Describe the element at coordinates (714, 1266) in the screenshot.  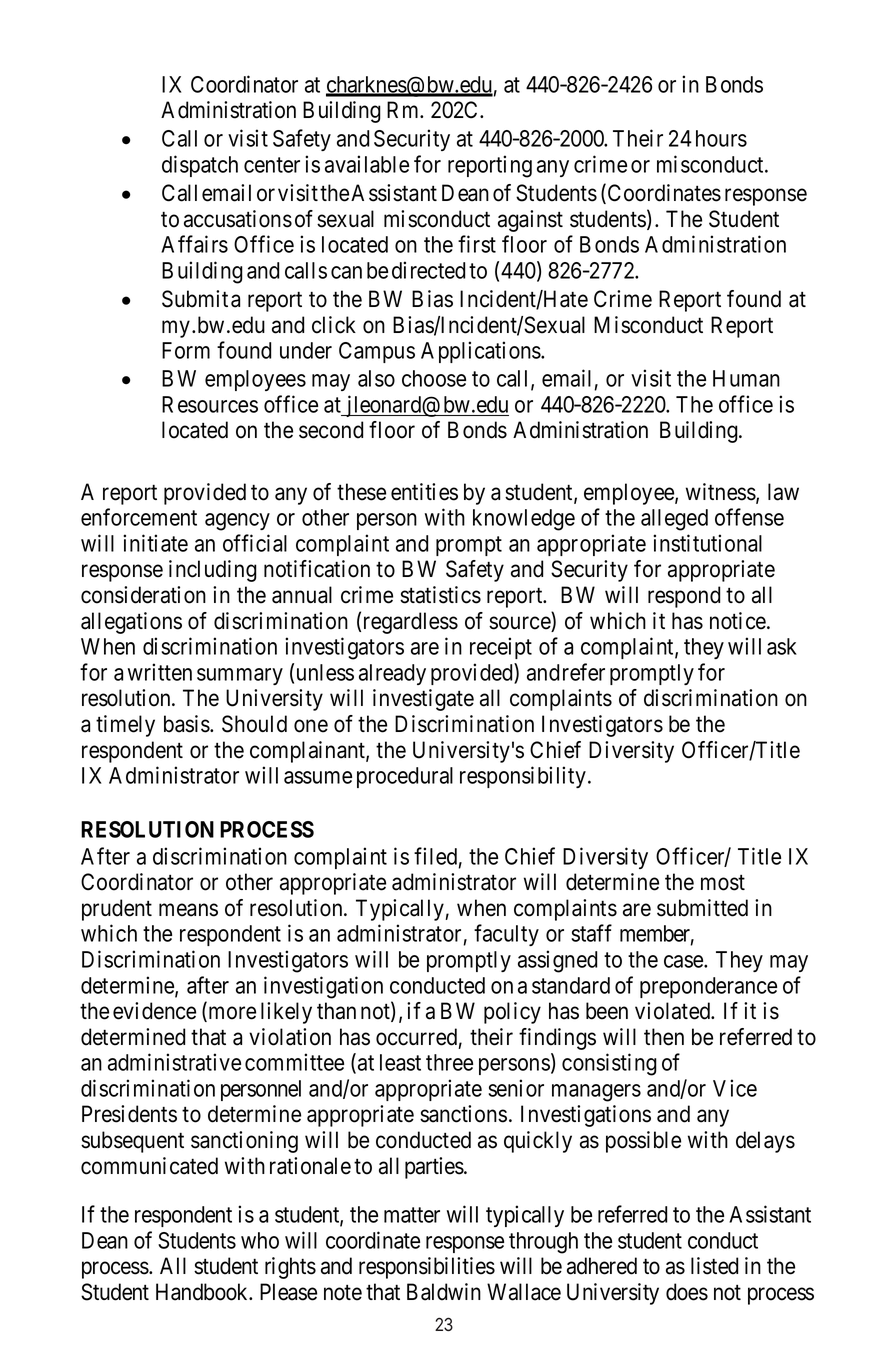
I see `listed` at that location.
